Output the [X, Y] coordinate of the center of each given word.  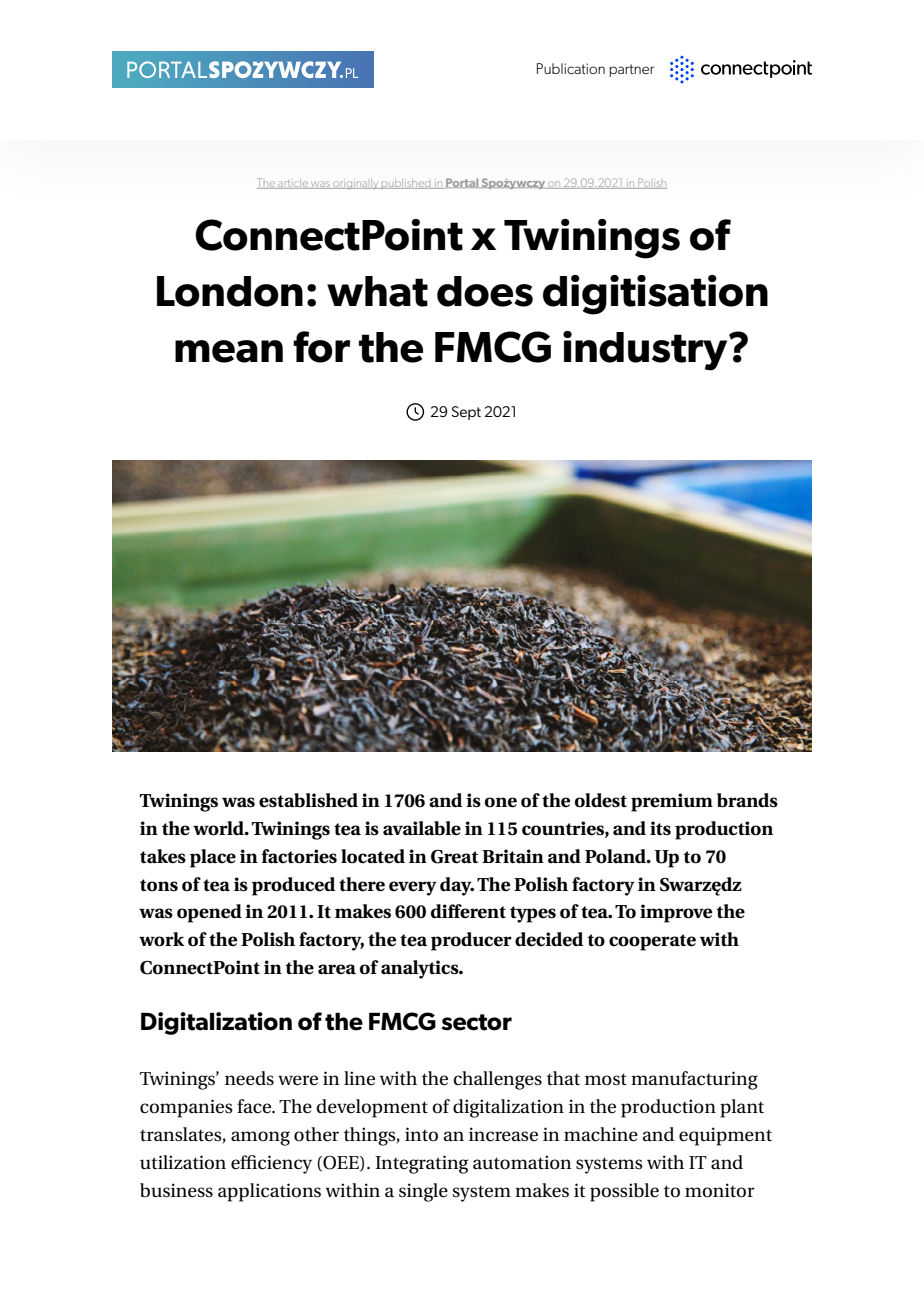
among [260, 1138]
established [308, 800]
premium [672, 802]
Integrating [421, 1164]
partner [631, 70]
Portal [462, 183]
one [501, 802]
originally [356, 184]
